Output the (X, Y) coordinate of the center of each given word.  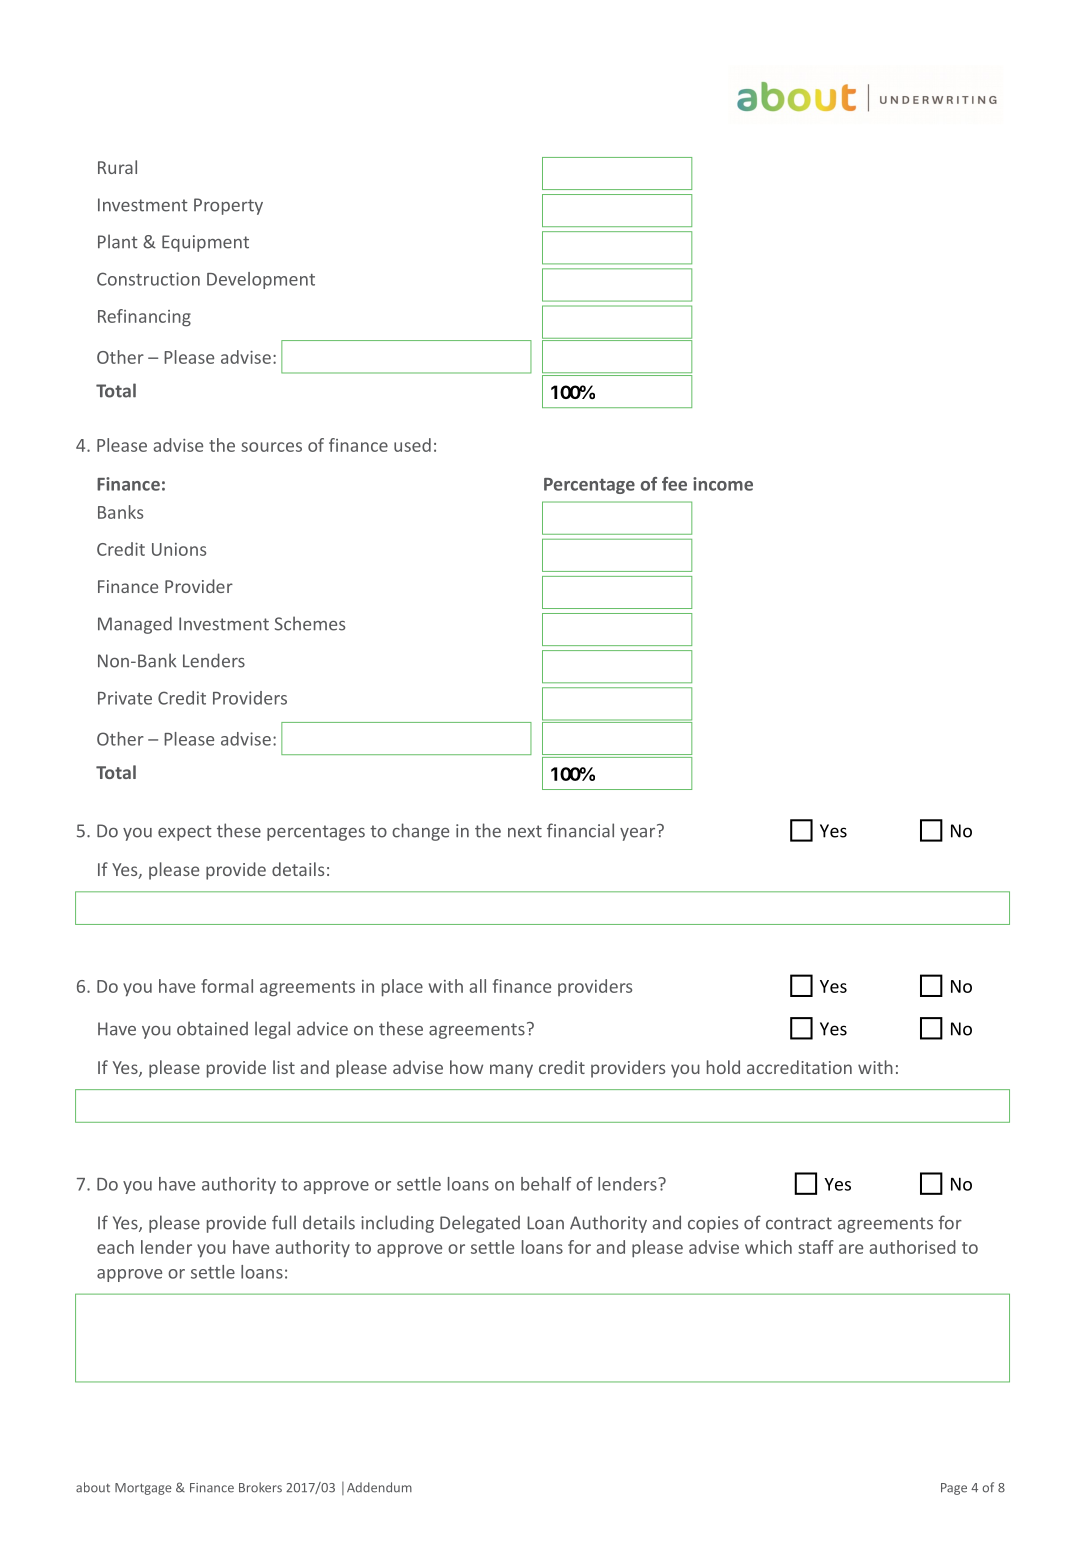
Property (228, 206)
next (525, 831)
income (723, 484)
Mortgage (143, 1489)
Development (261, 280)
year (639, 833)
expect (185, 833)
